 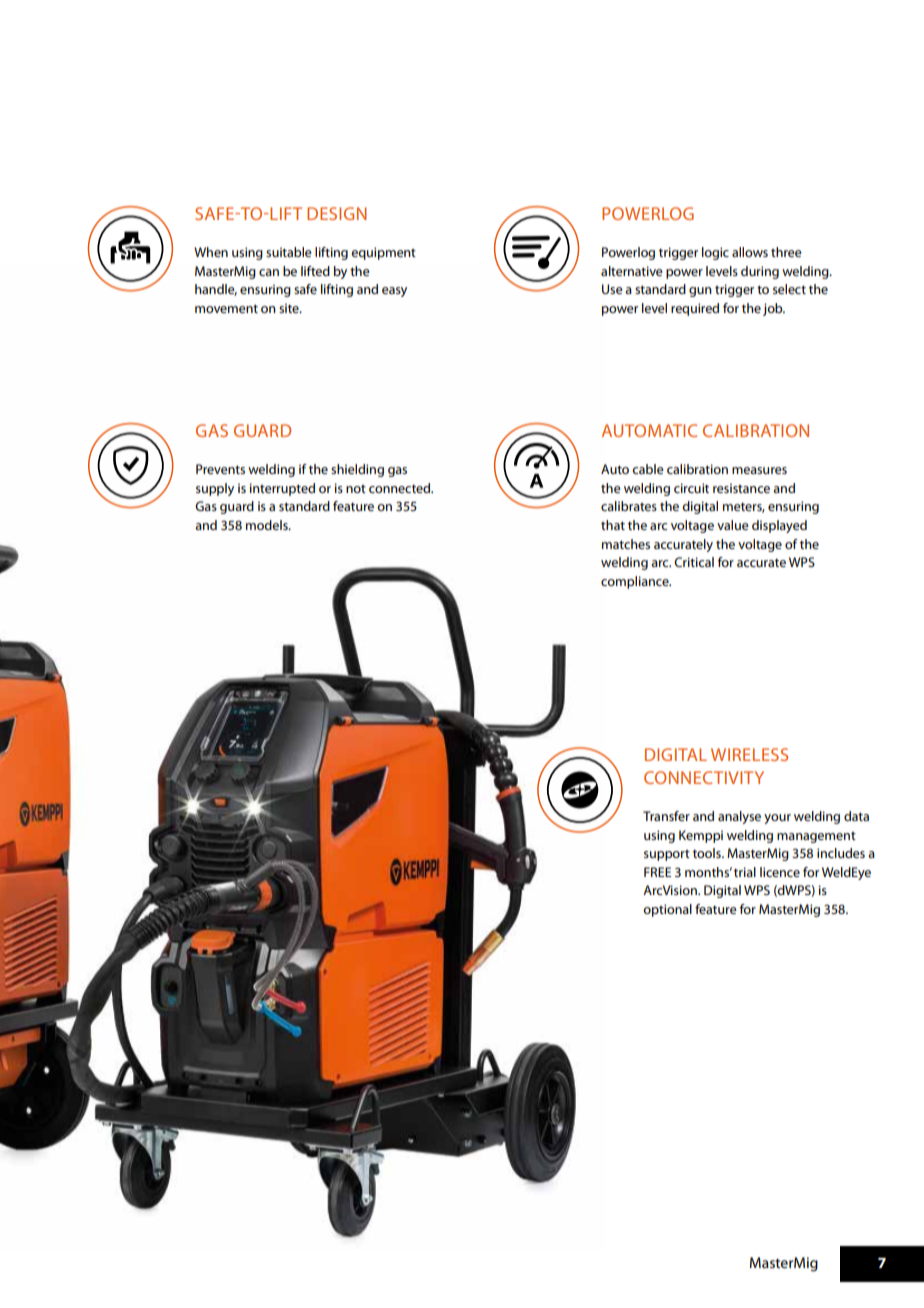 I want to click on alternative, so click(x=632, y=271).
